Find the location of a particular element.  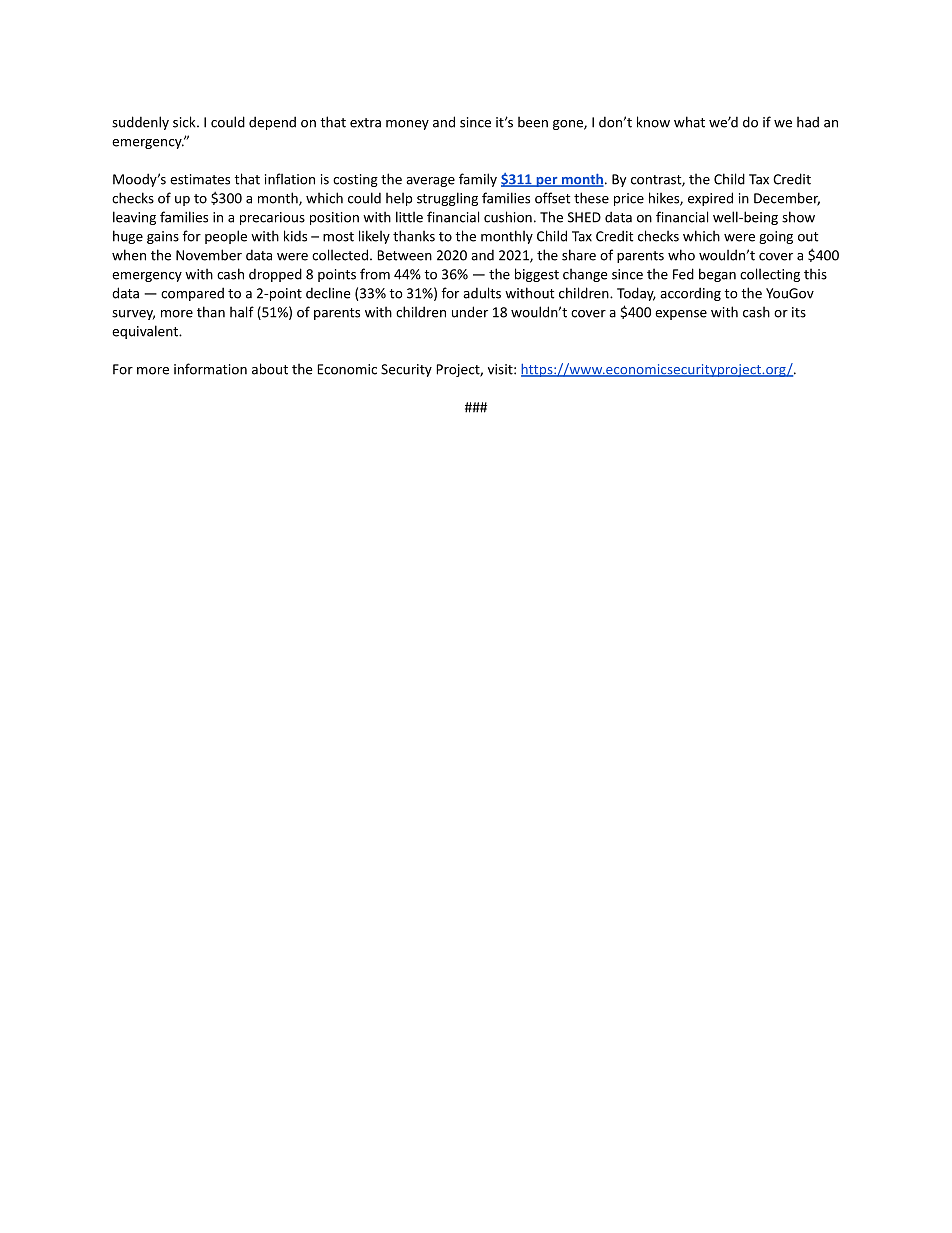

going is located at coordinates (776, 237).
